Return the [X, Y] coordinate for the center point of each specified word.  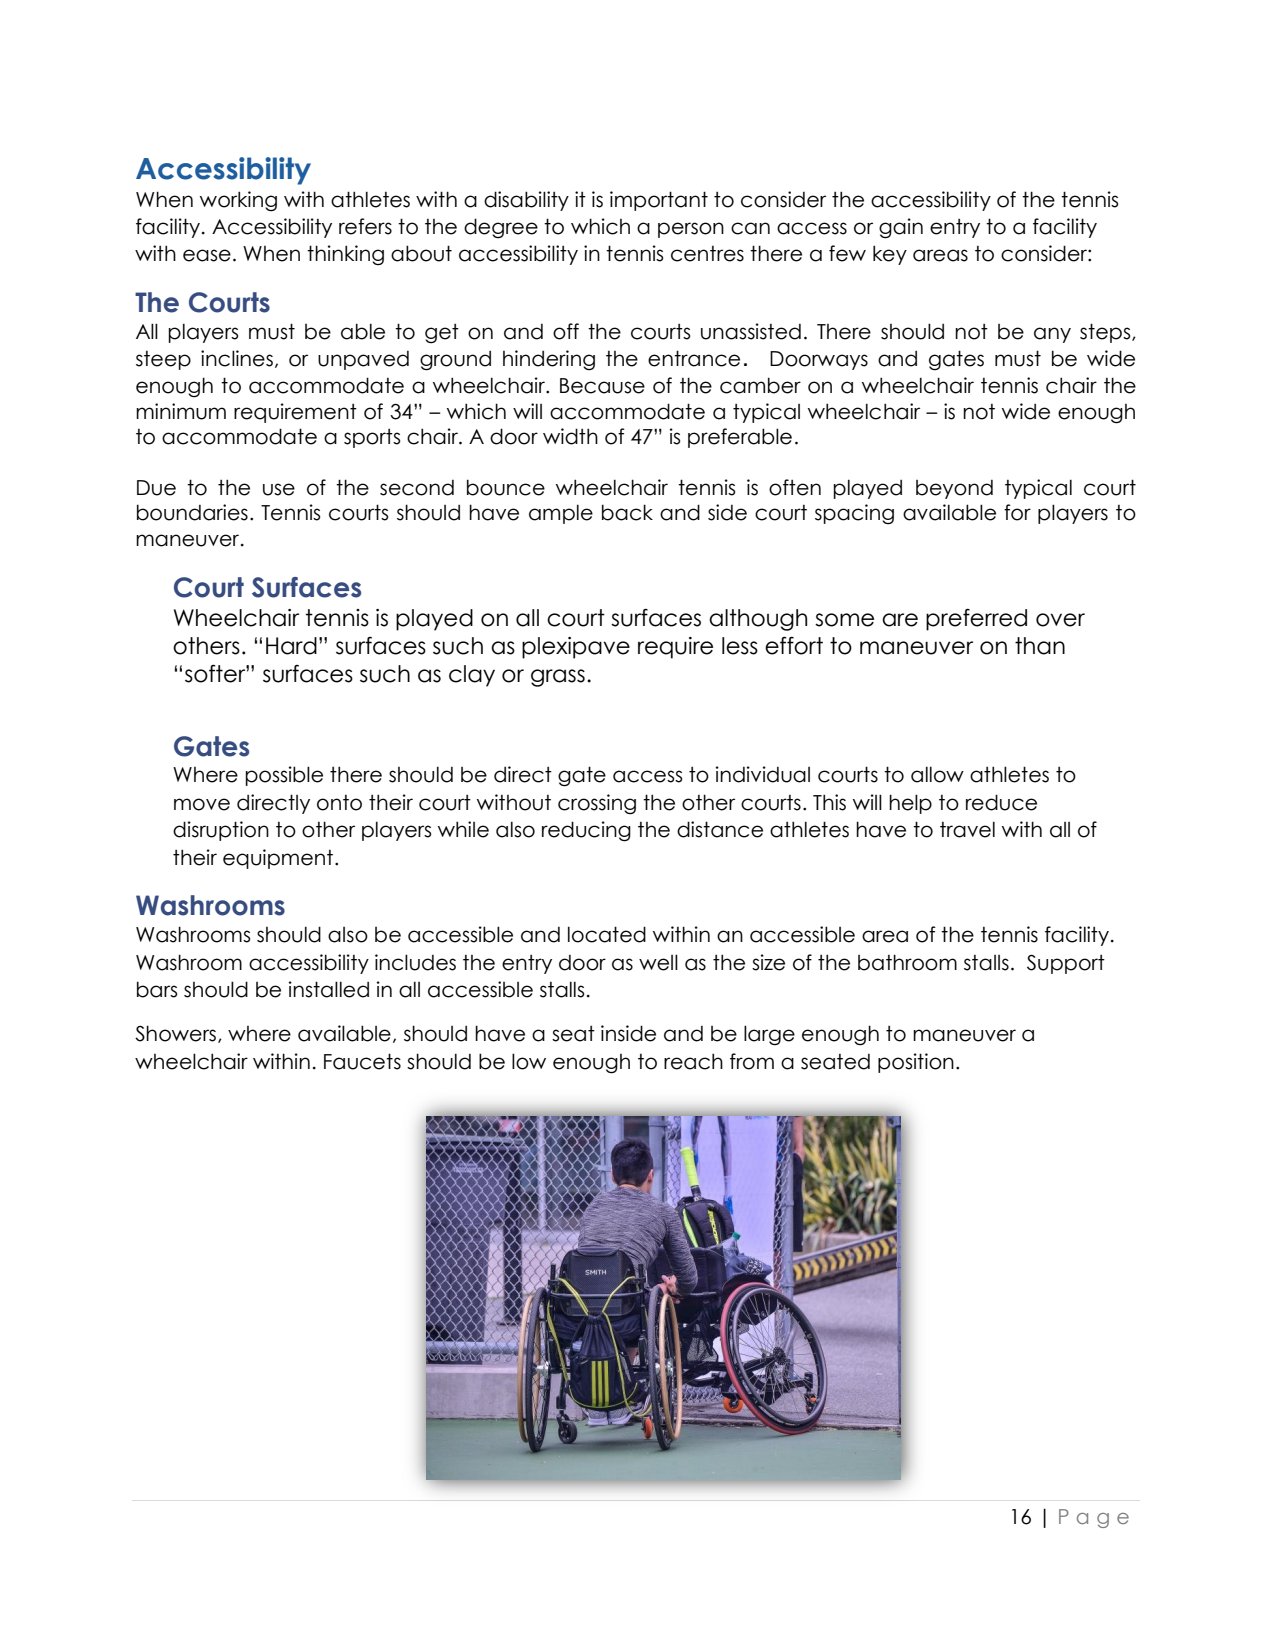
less [740, 646]
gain [901, 228]
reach [693, 1061]
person [691, 230]
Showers [177, 1034]
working [238, 201]
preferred [976, 620]
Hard [291, 646]
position [916, 1063]
